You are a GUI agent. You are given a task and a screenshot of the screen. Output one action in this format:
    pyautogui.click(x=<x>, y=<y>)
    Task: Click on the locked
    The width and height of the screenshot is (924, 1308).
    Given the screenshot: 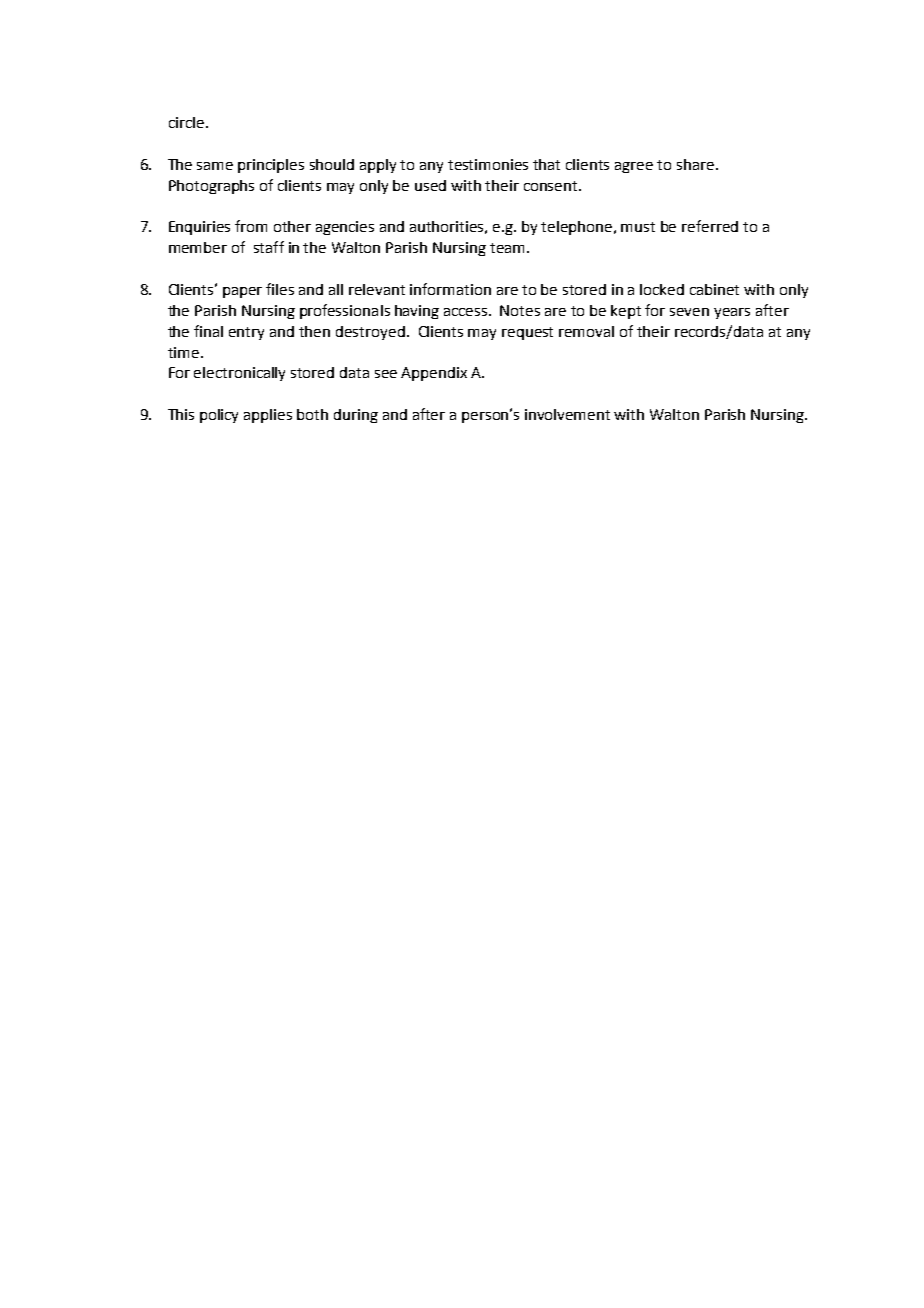 What is the action you would take?
    pyautogui.click(x=662, y=289)
